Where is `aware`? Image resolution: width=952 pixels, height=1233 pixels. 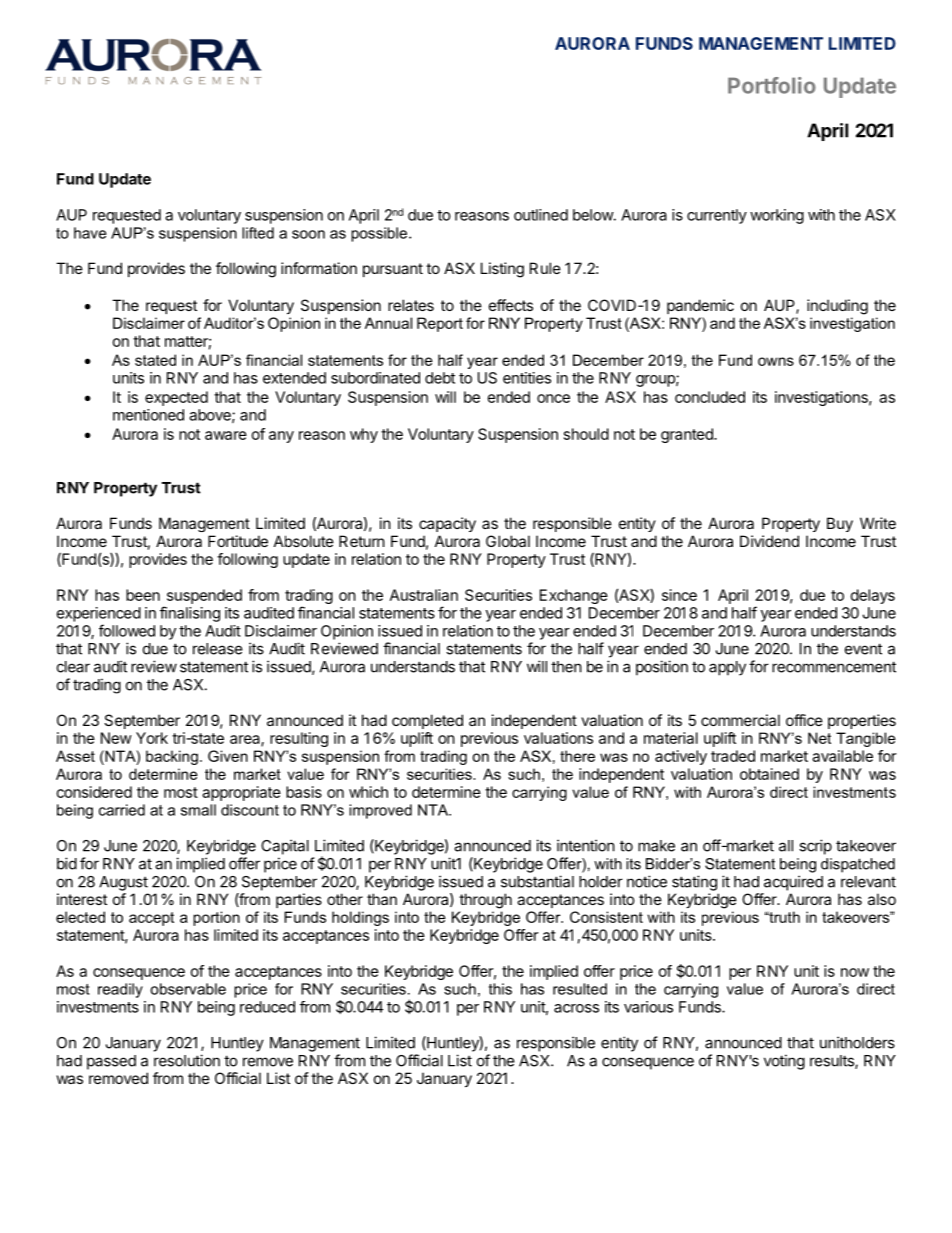 aware is located at coordinates (226, 435).
